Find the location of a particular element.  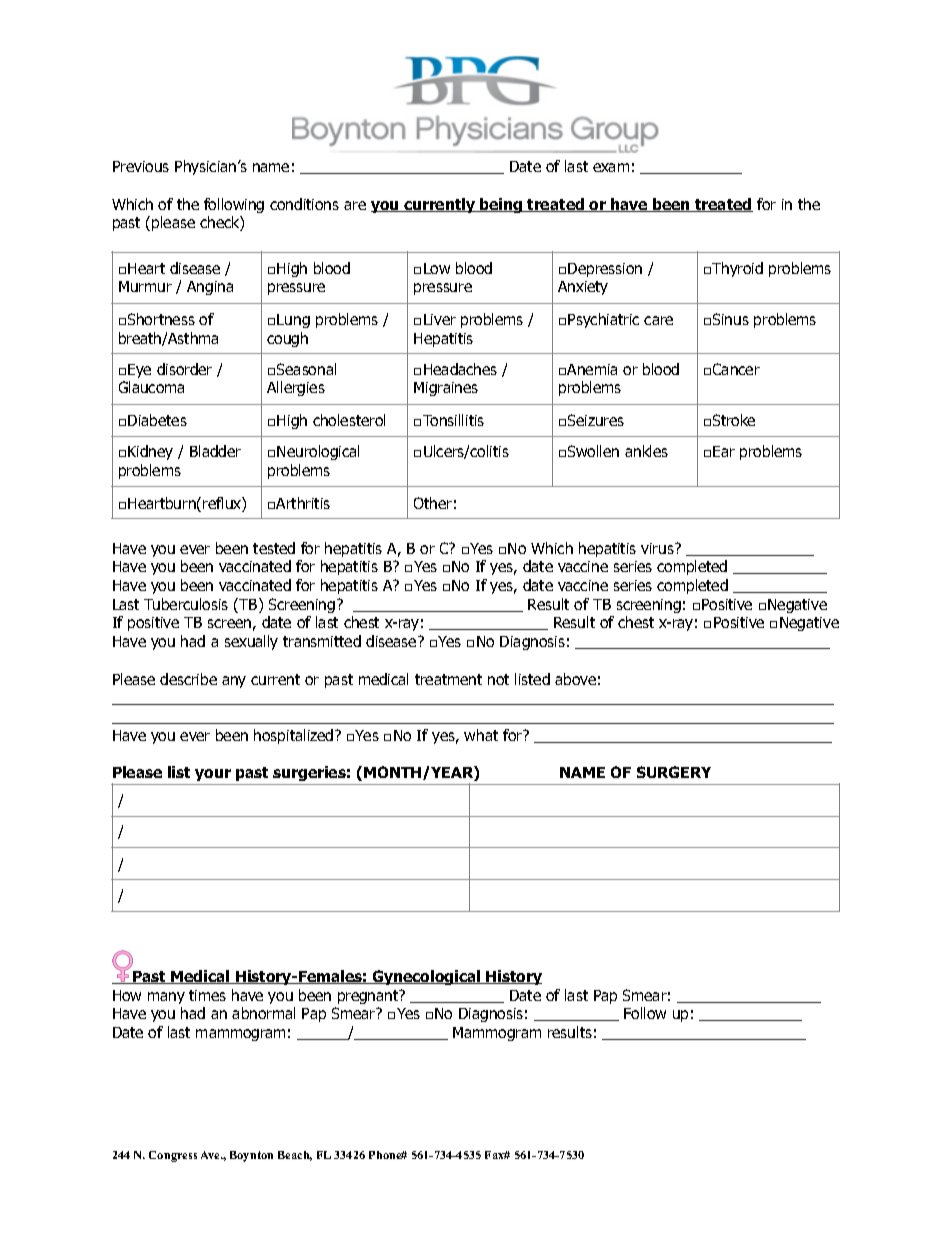

what is located at coordinates (481, 735).
